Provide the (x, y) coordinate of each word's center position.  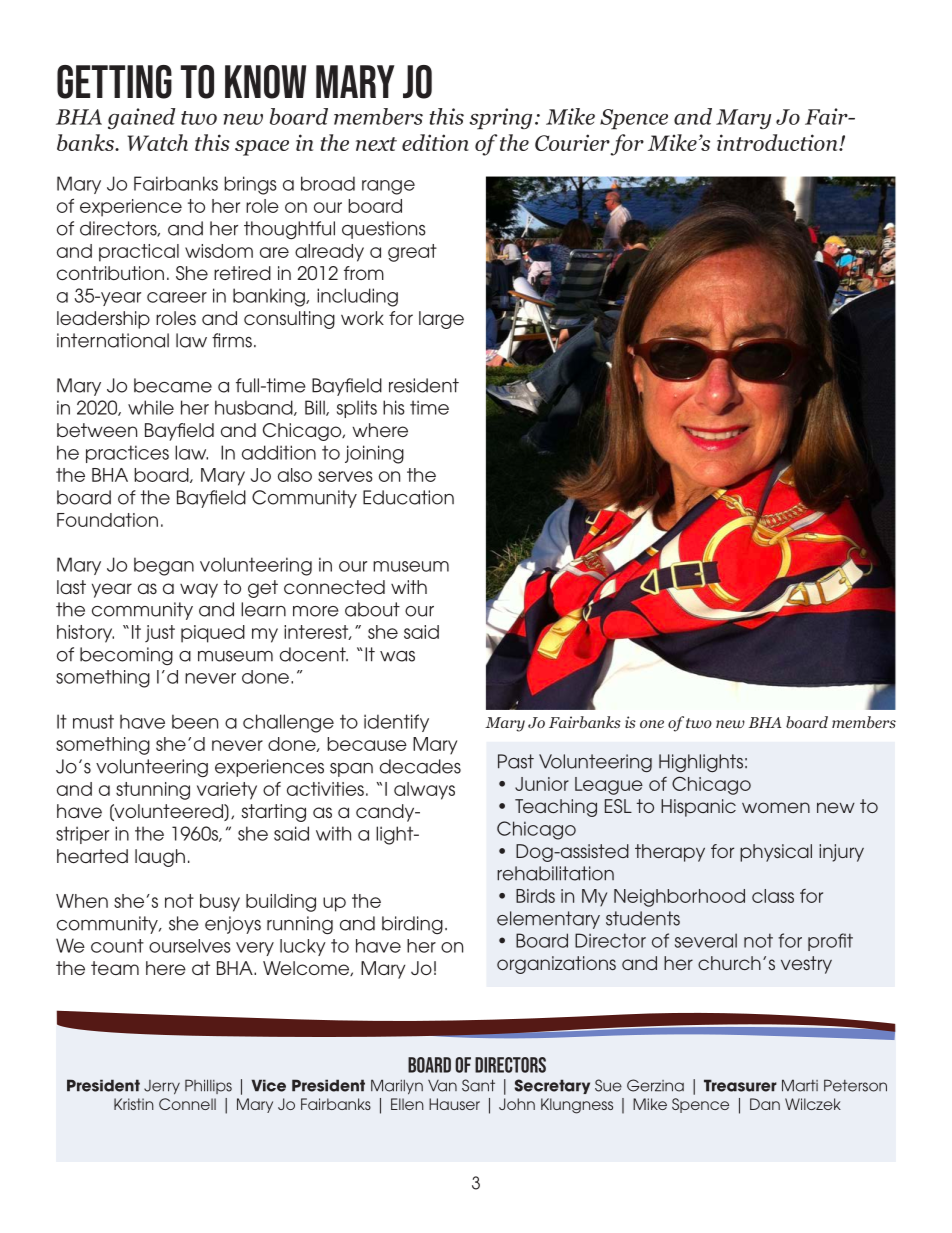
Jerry (162, 1087)
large (441, 320)
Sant (478, 1085)
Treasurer (740, 1085)
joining (374, 454)
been (195, 721)
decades (420, 766)
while (151, 407)
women (776, 807)
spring (500, 119)
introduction (778, 142)
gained (142, 118)
